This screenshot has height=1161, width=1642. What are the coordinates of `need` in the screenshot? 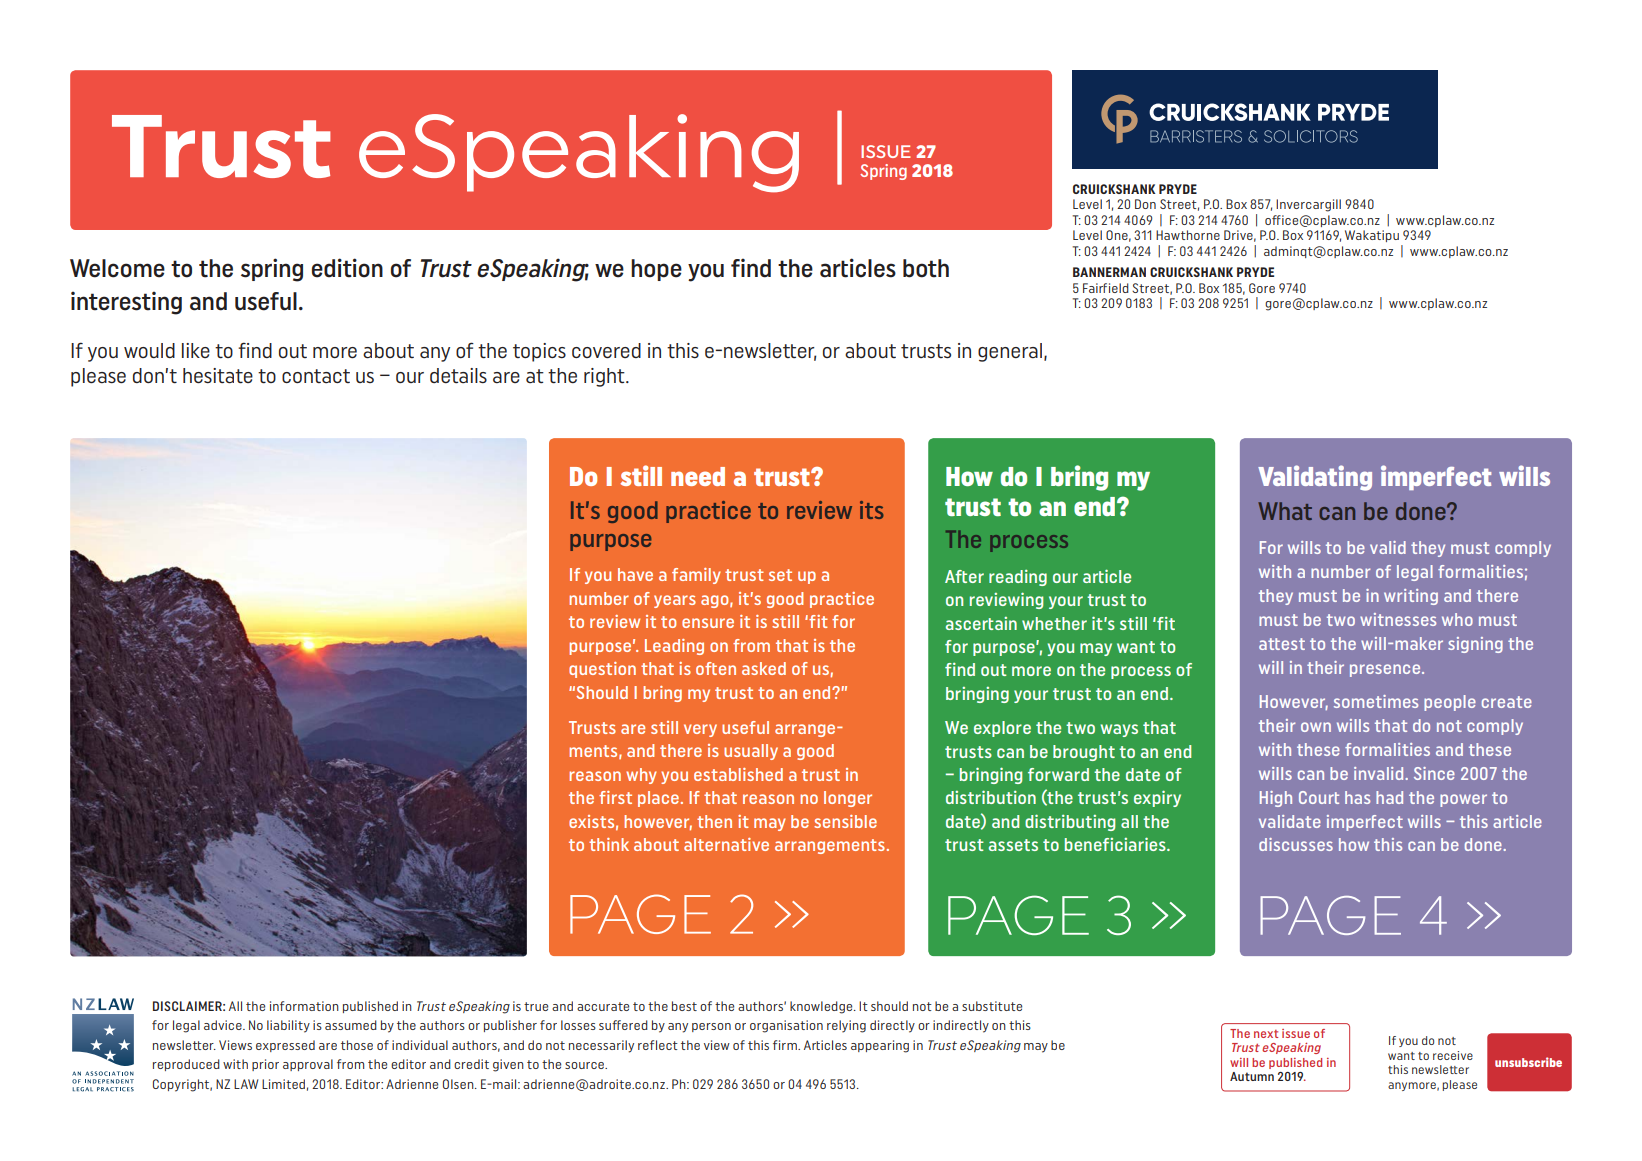 It's located at (698, 476).
